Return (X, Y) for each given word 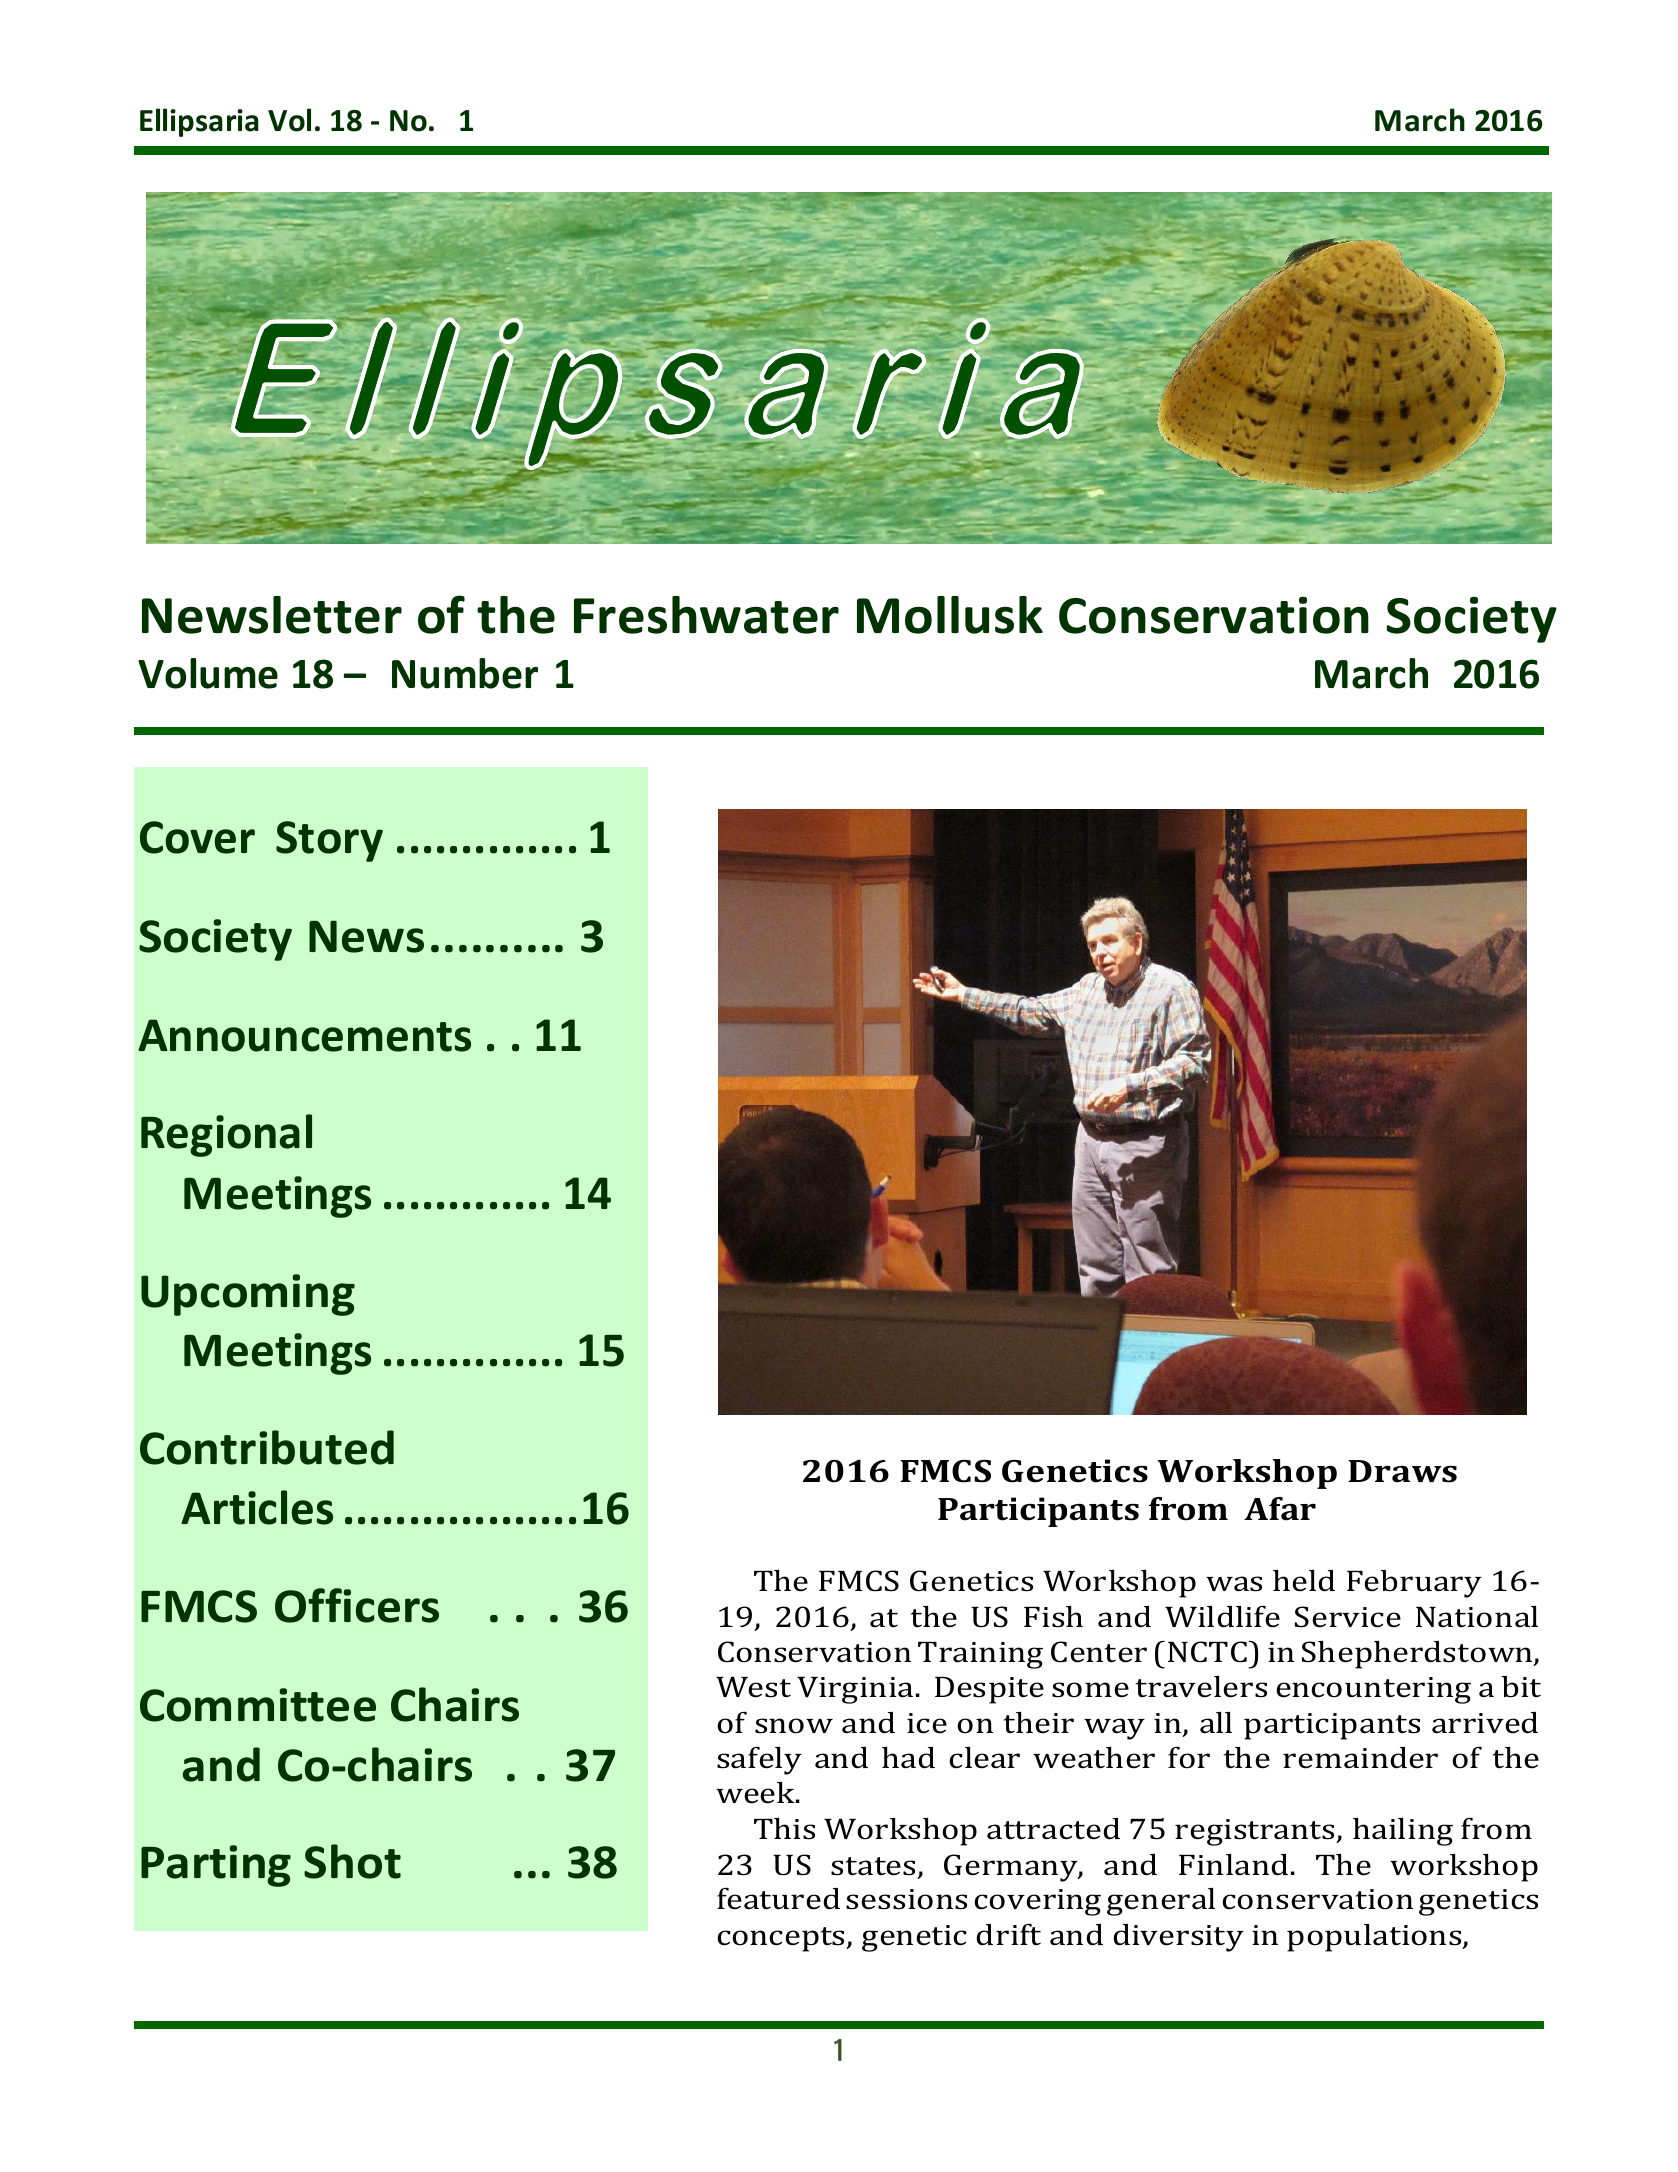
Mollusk (950, 615)
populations (1375, 1938)
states (875, 1867)
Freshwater (706, 615)
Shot (352, 1861)
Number (465, 673)
